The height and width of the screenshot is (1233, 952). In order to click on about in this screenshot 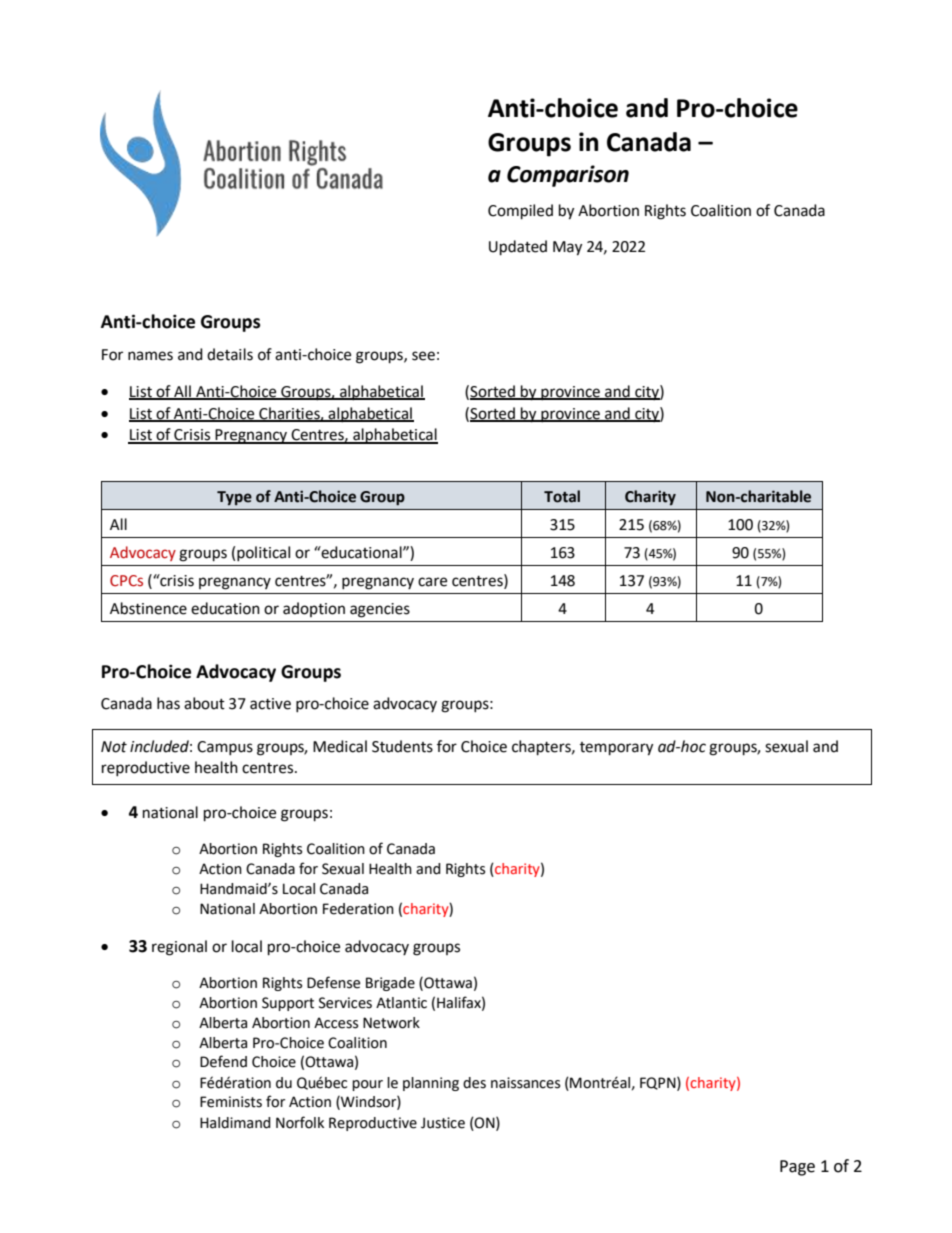, I will do `click(204, 703)`.
